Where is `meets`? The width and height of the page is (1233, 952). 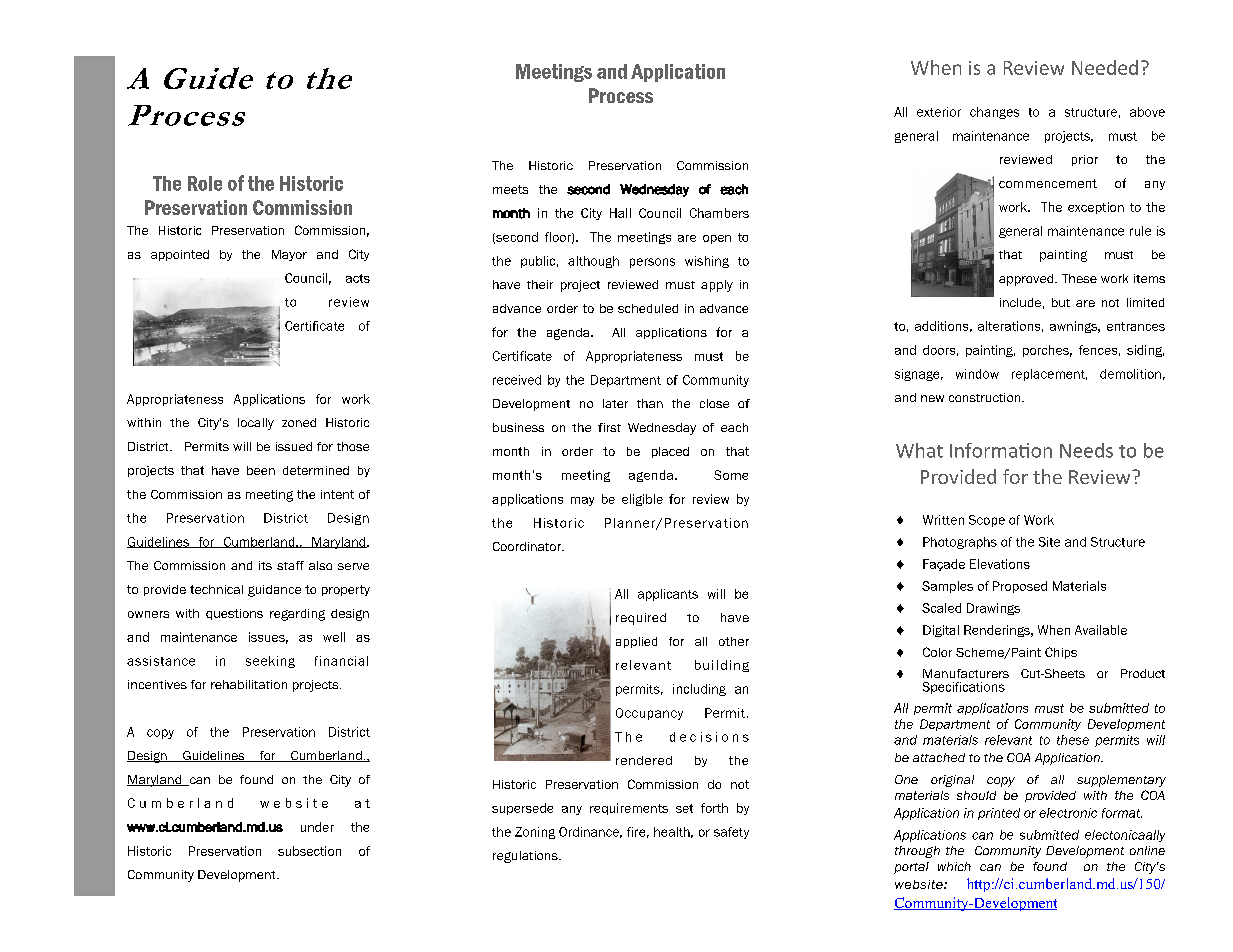
meets is located at coordinates (510, 189).
